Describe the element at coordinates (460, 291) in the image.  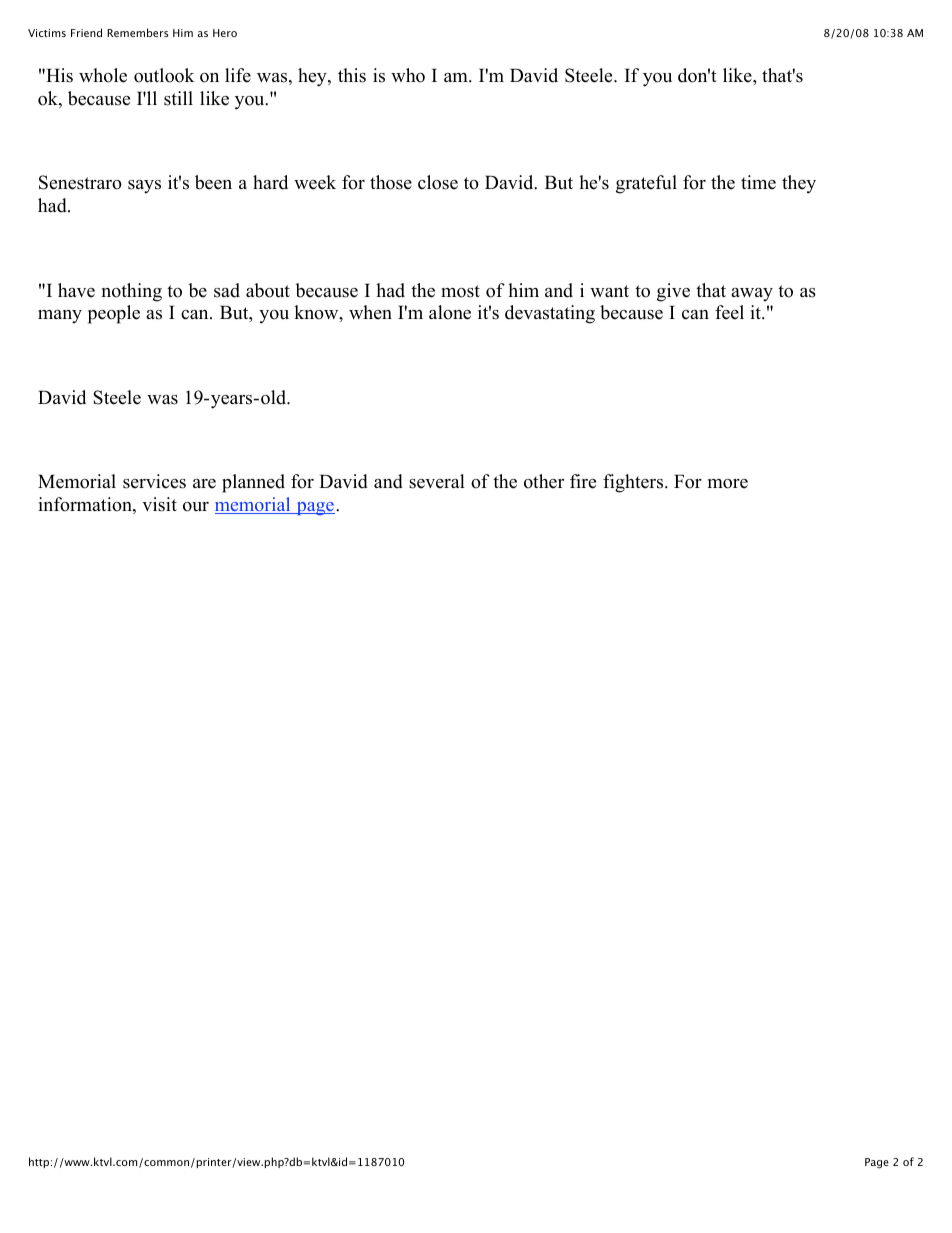
I see `most` at that location.
